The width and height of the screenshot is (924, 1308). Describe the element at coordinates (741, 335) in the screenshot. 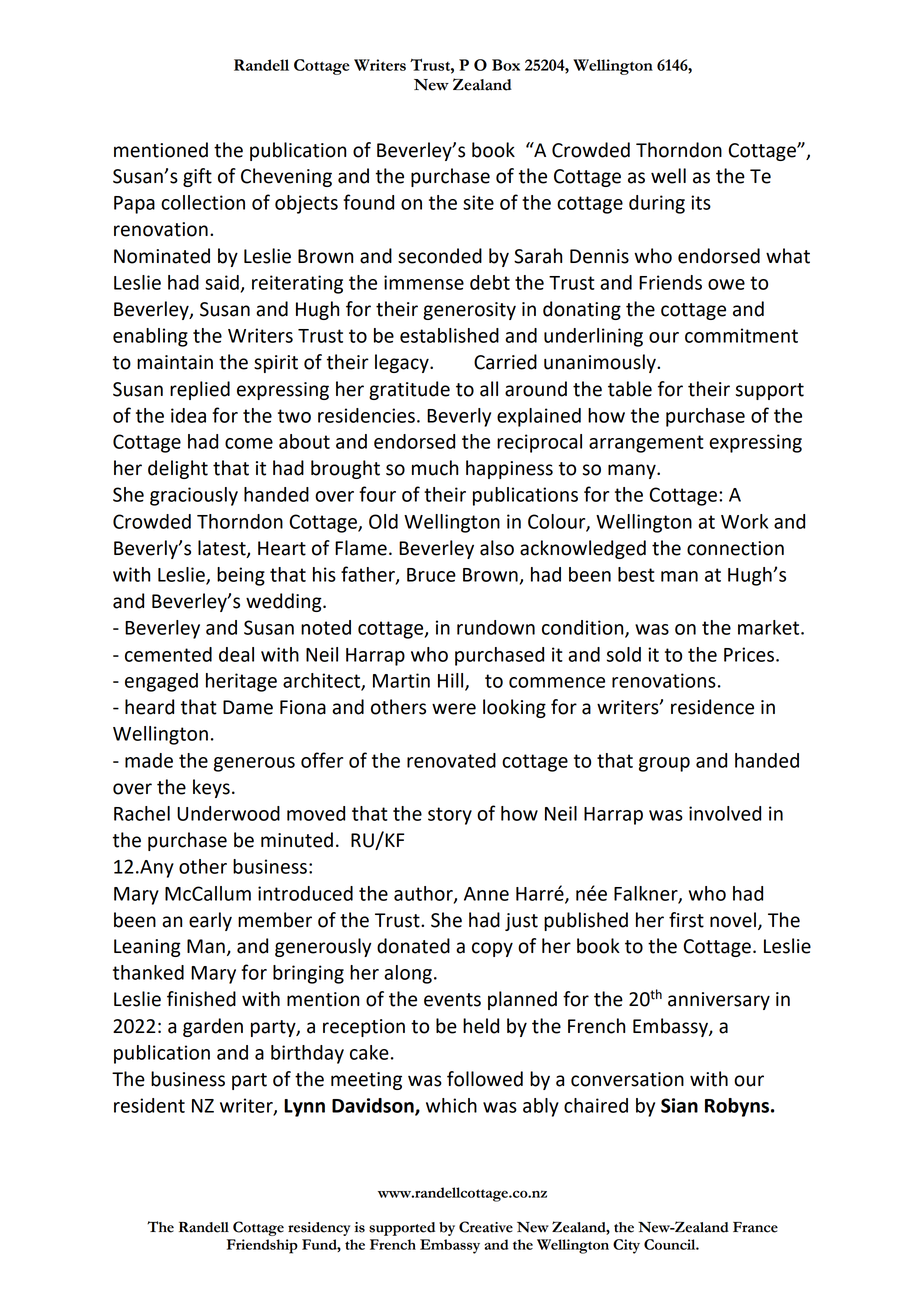

I see `commitment` at that location.
